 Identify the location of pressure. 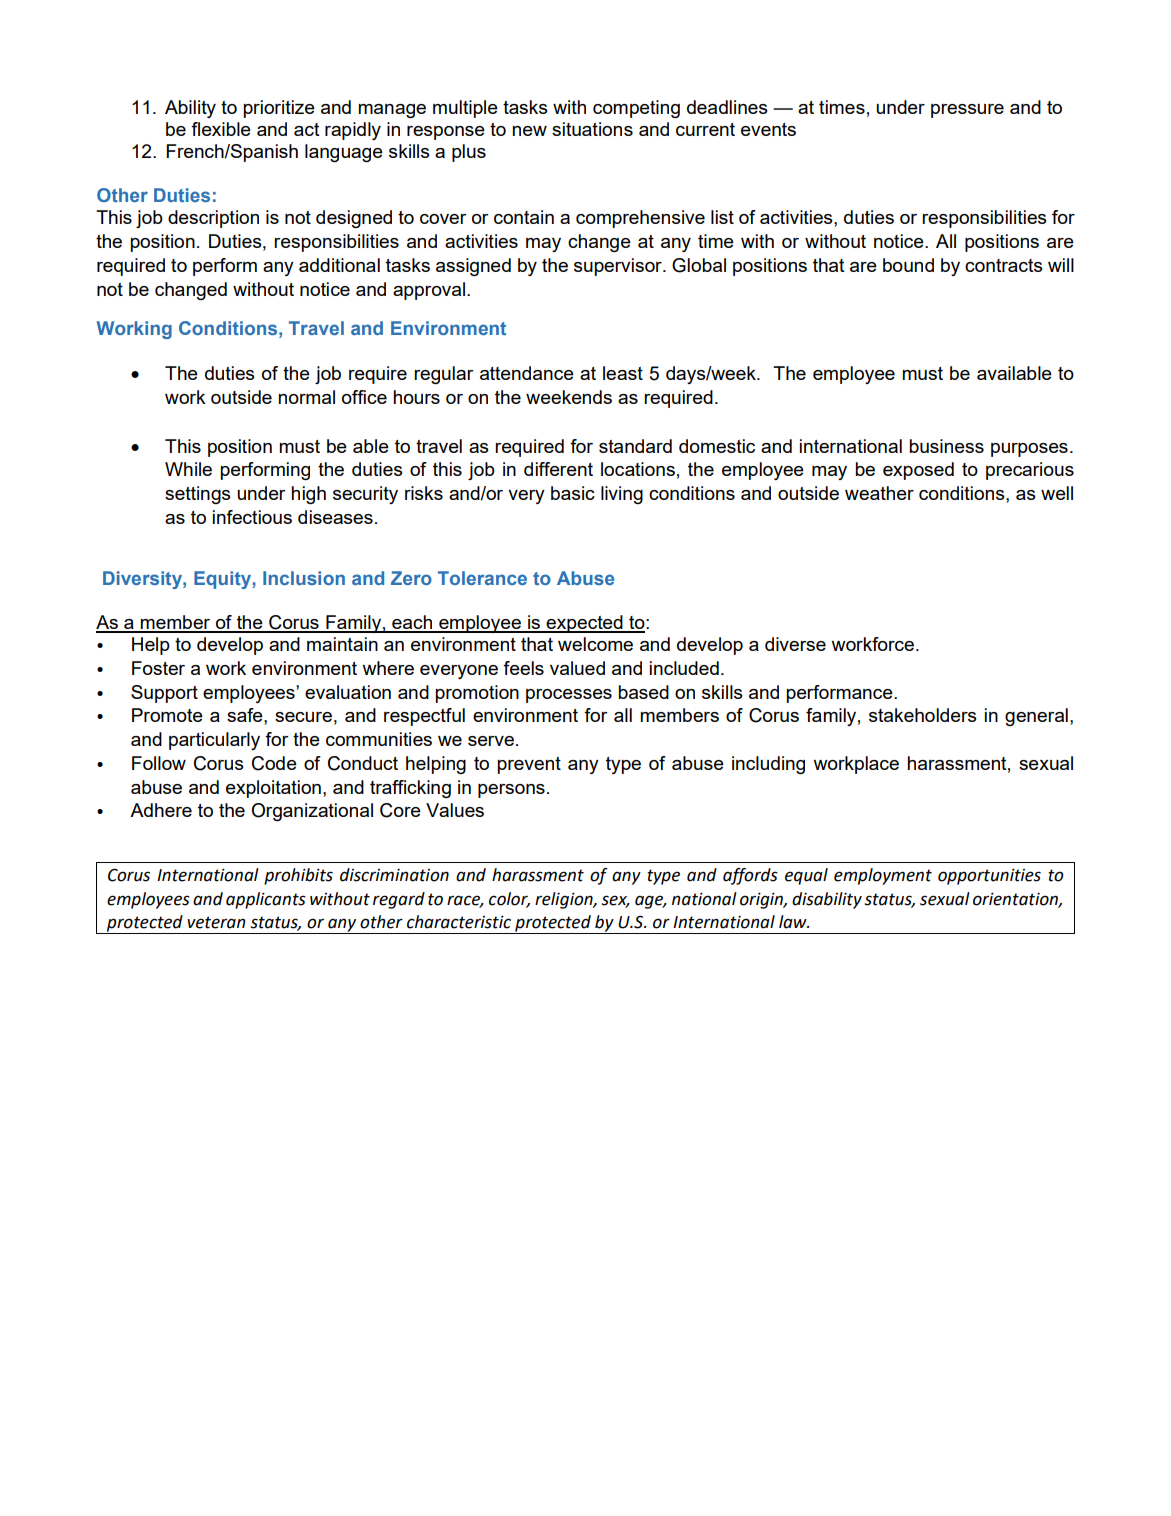
(967, 111).
